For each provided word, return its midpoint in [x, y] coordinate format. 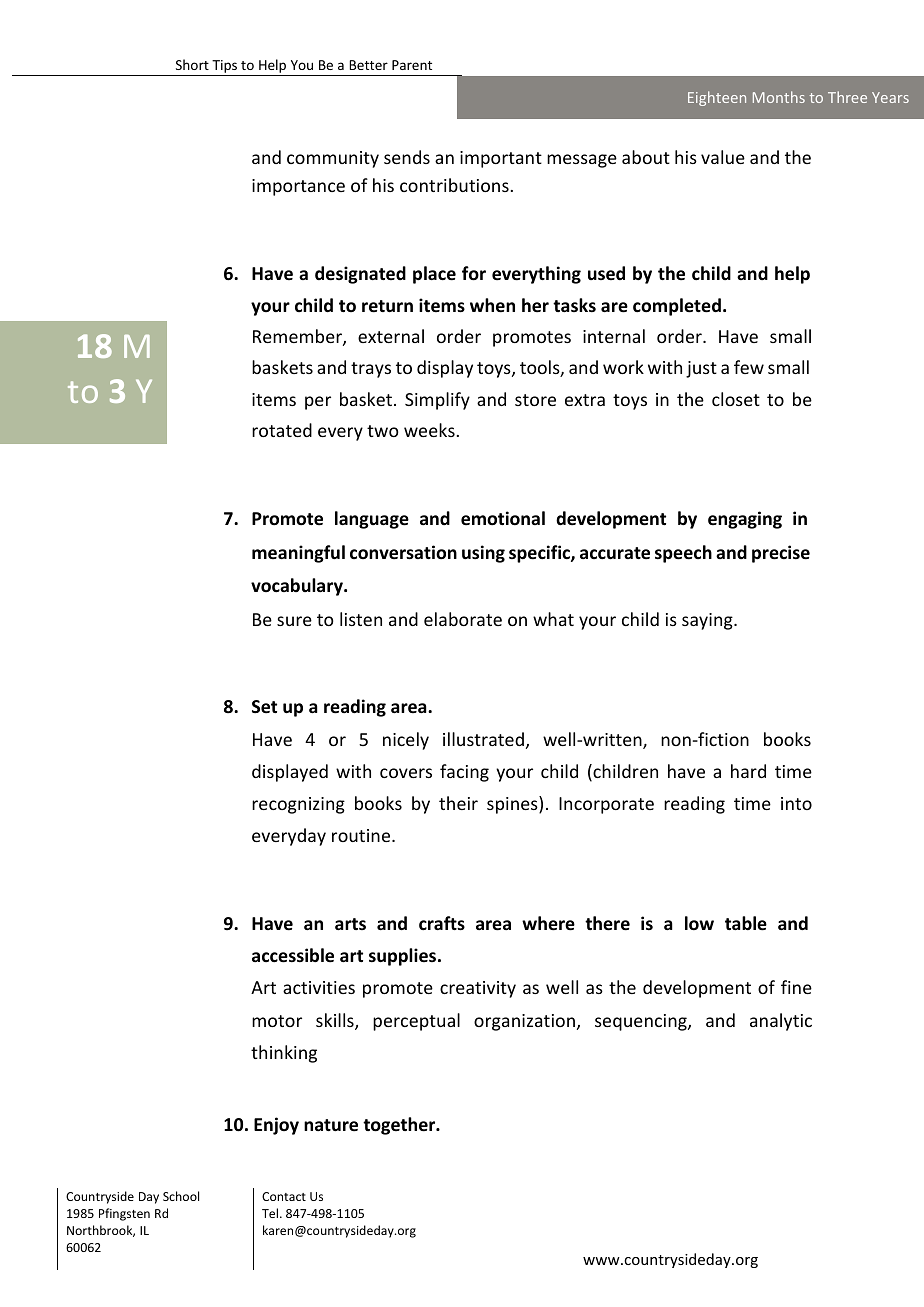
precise [781, 554]
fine [796, 987]
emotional [503, 518]
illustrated [483, 739]
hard [748, 771]
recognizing [298, 805]
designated [360, 275]
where [548, 923]
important [501, 159]
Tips [225, 68]
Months [779, 97]
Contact [284, 1196]
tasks [574, 305]
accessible [293, 955]
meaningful [298, 554]
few [749, 367]
